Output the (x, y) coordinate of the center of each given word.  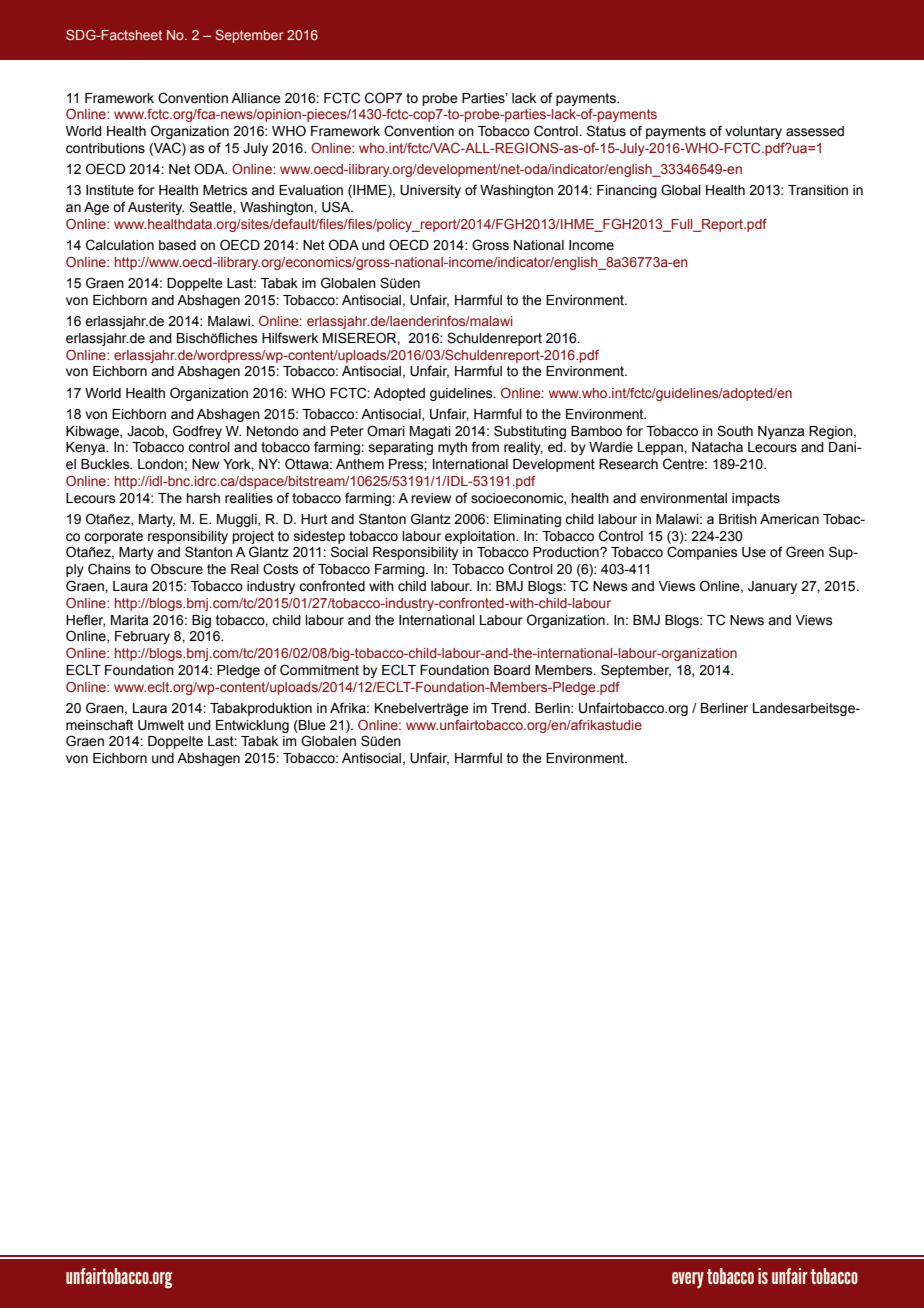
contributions (105, 148)
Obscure (177, 569)
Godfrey (197, 432)
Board (512, 670)
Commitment (319, 670)
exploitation (481, 537)
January (772, 587)
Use (754, 552)
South (735, 431)
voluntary (753, 132)
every (688, 1280)
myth (452, 448)
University (430, 191)
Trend (508, 708)
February (142, 637)
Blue (311, 725)
